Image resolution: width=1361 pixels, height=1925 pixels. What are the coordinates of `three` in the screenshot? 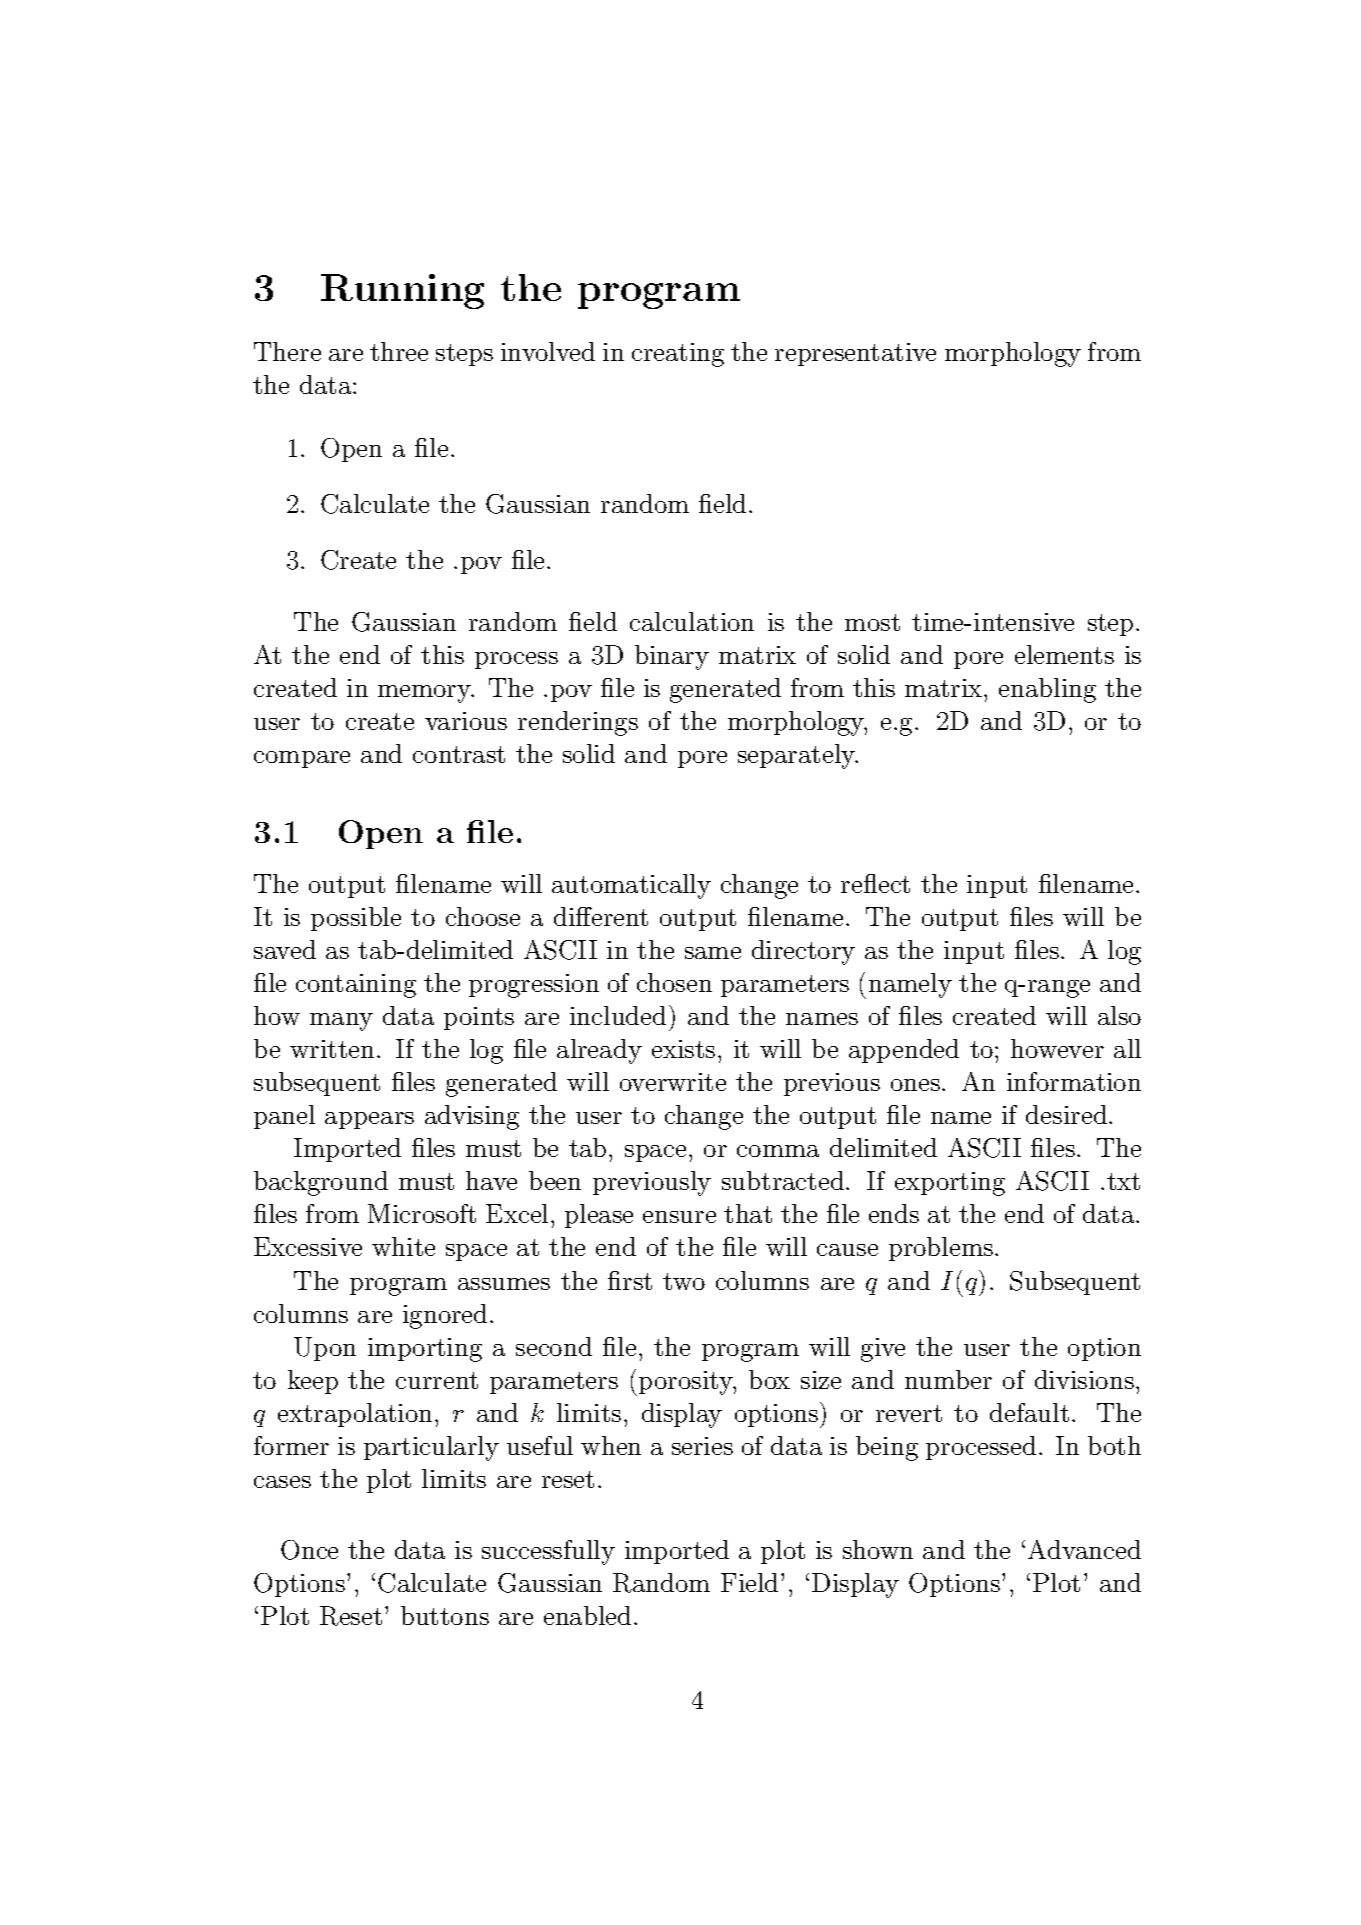 It's located at (399, 351).
